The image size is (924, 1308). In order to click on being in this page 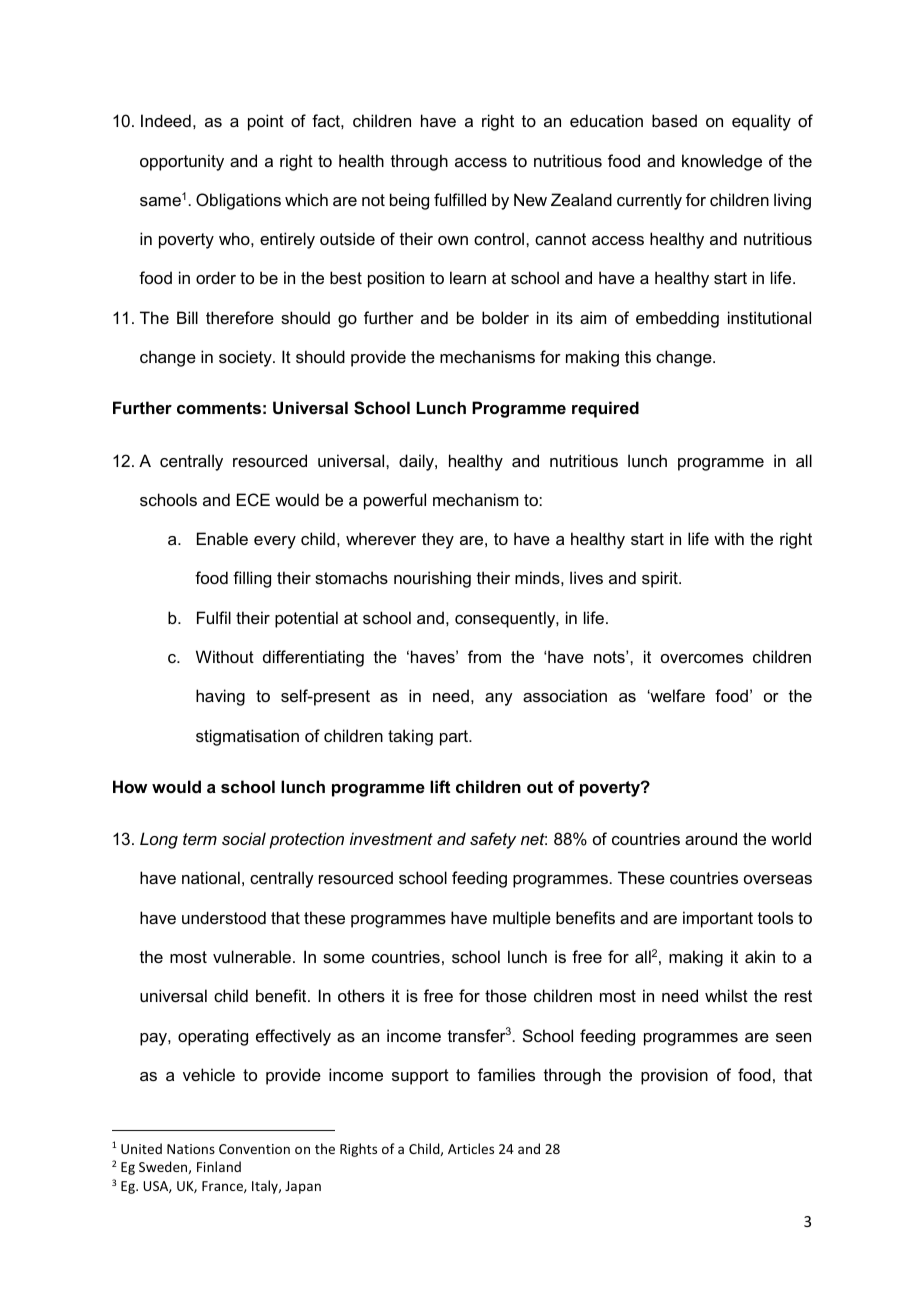, I will do `click(409, 201)`.
